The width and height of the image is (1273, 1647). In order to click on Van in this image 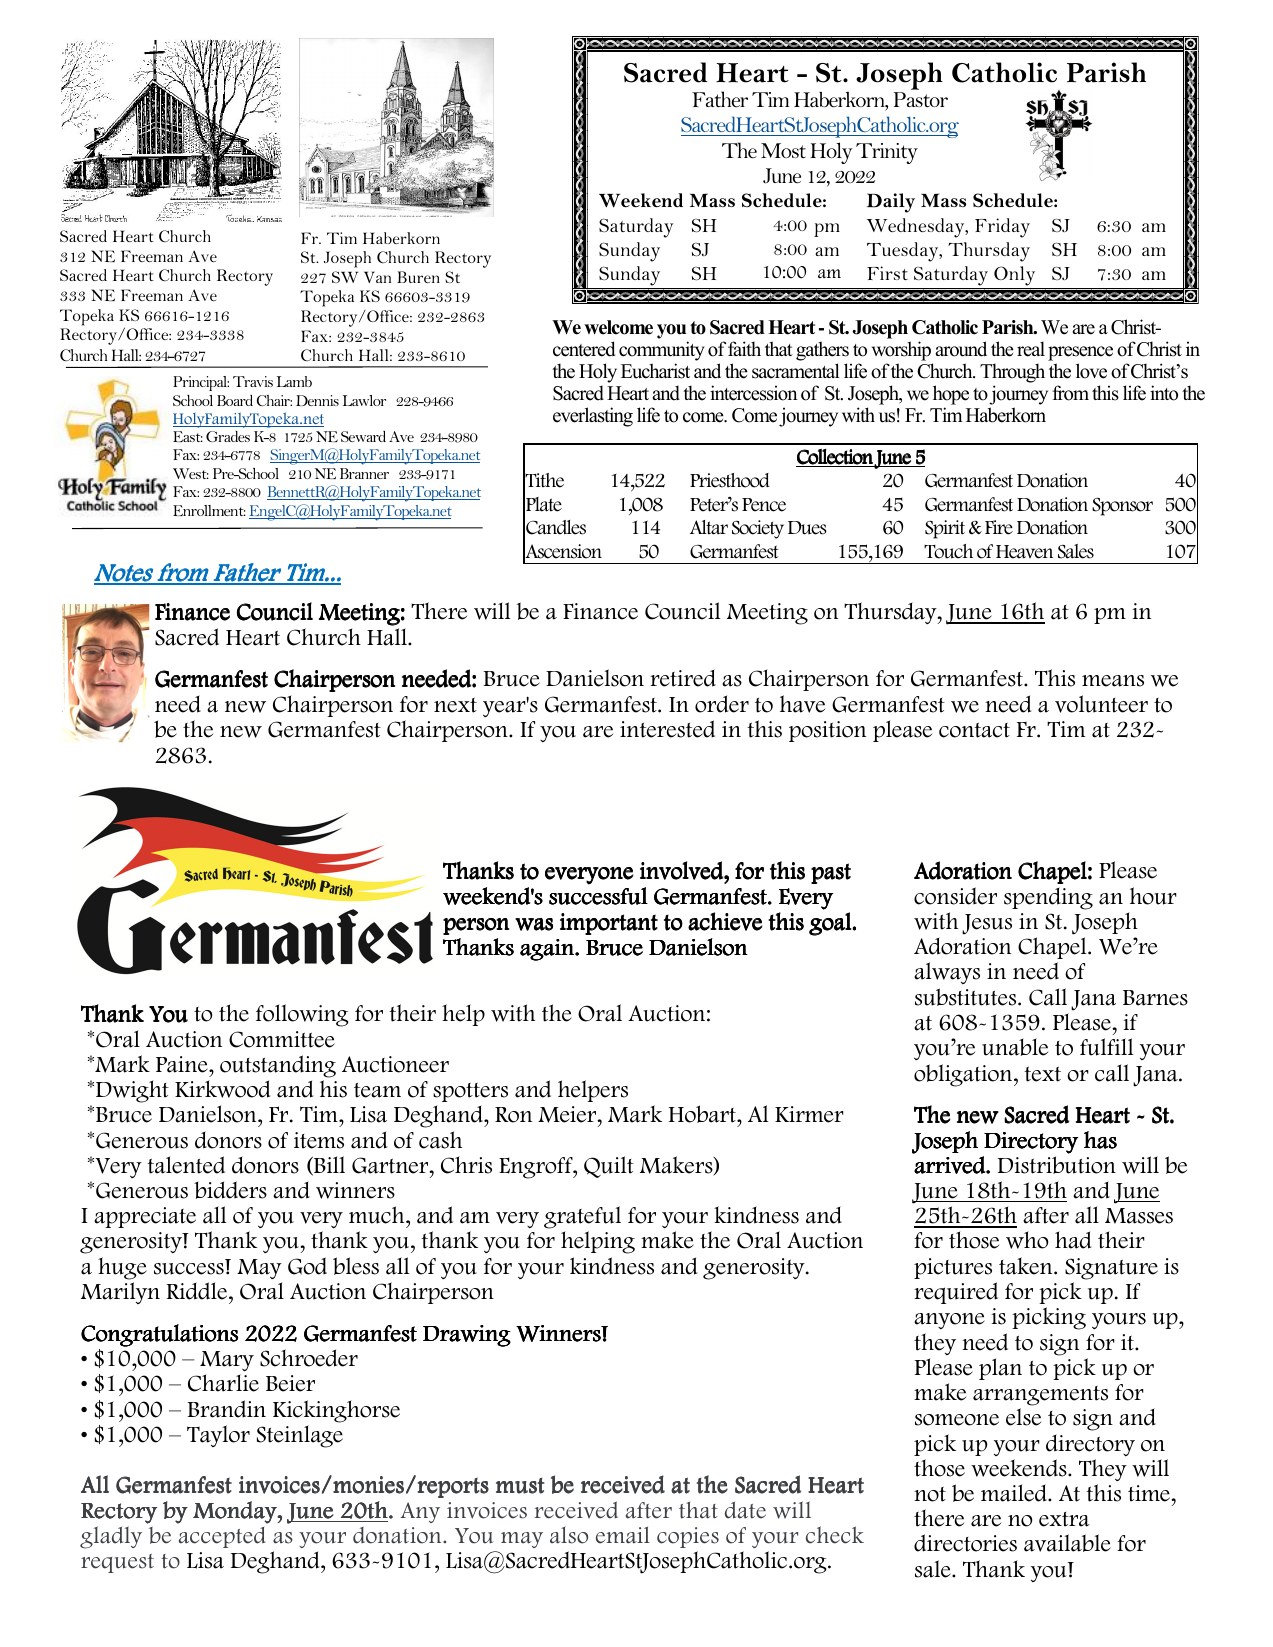, I will do `click(377, 277)`.
